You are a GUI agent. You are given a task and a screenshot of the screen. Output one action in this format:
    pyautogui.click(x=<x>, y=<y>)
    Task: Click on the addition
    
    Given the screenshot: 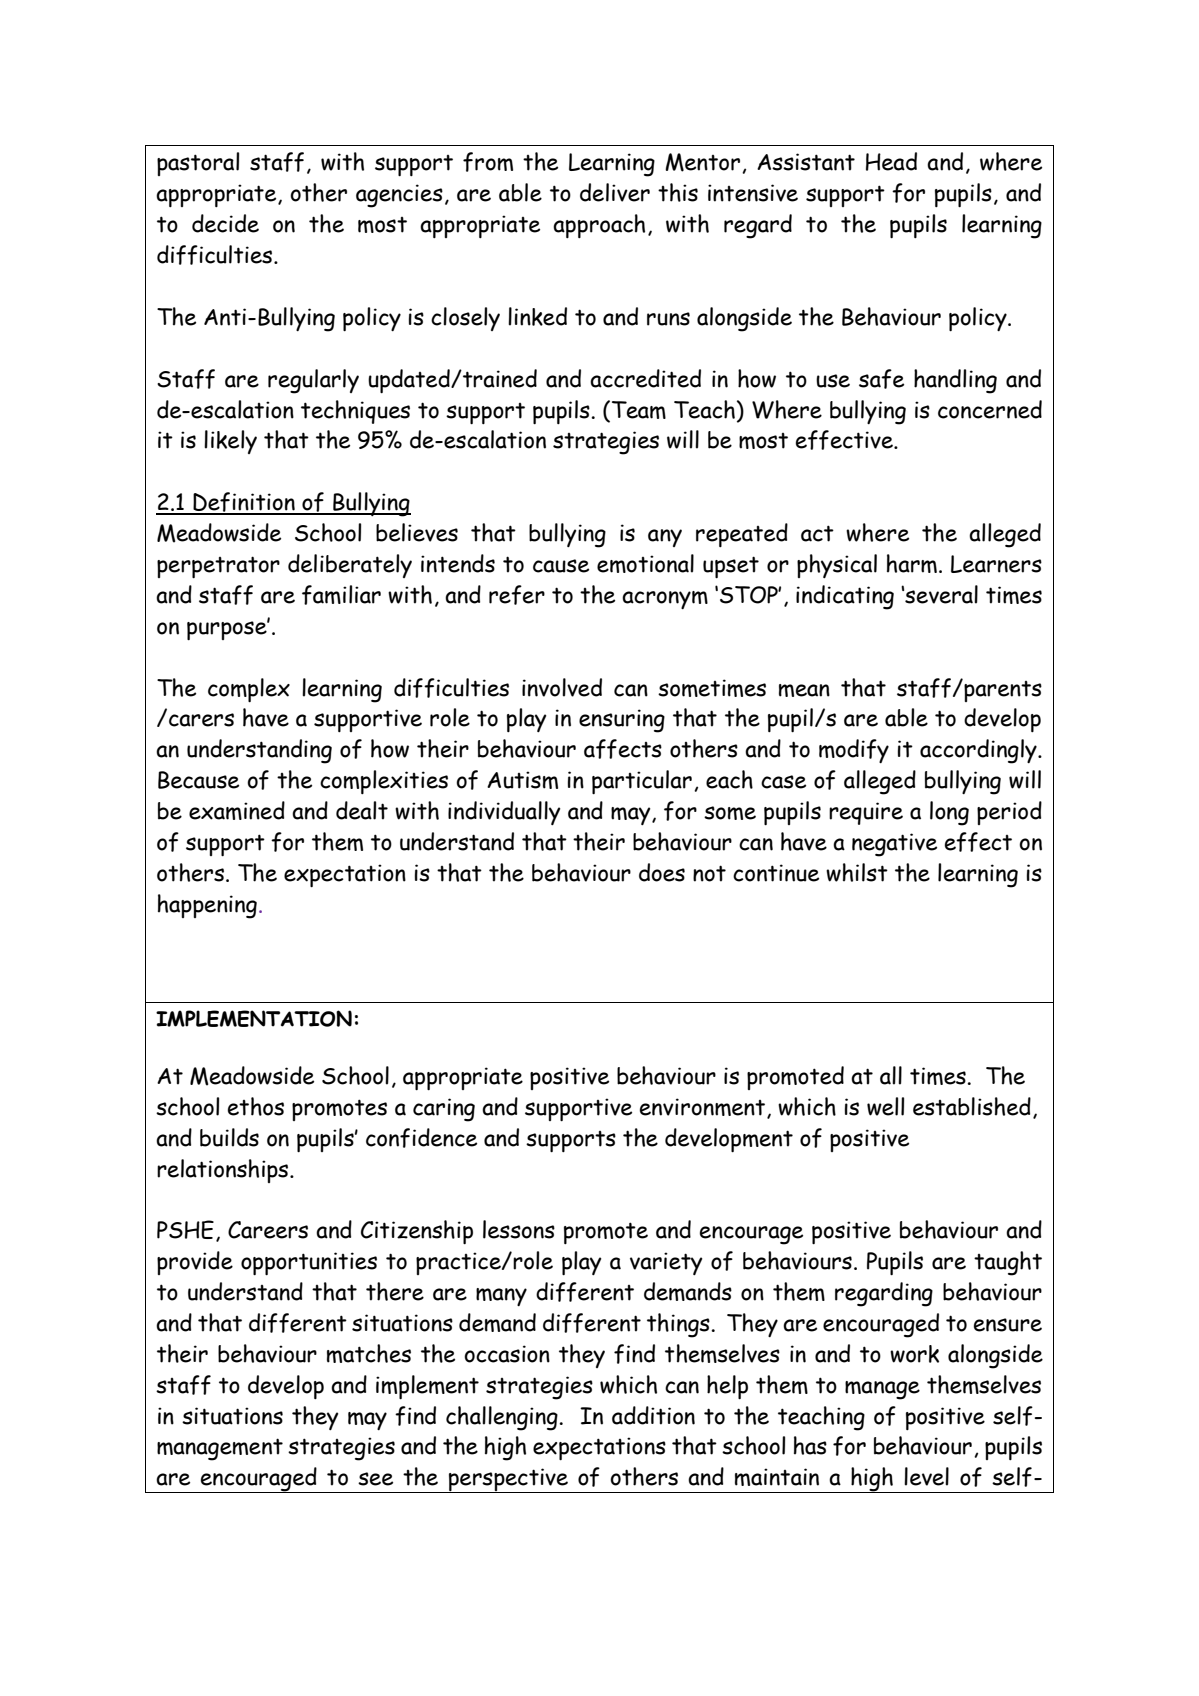 What is the action you would take?
    pyautogui.click(x=653, y=1415)
